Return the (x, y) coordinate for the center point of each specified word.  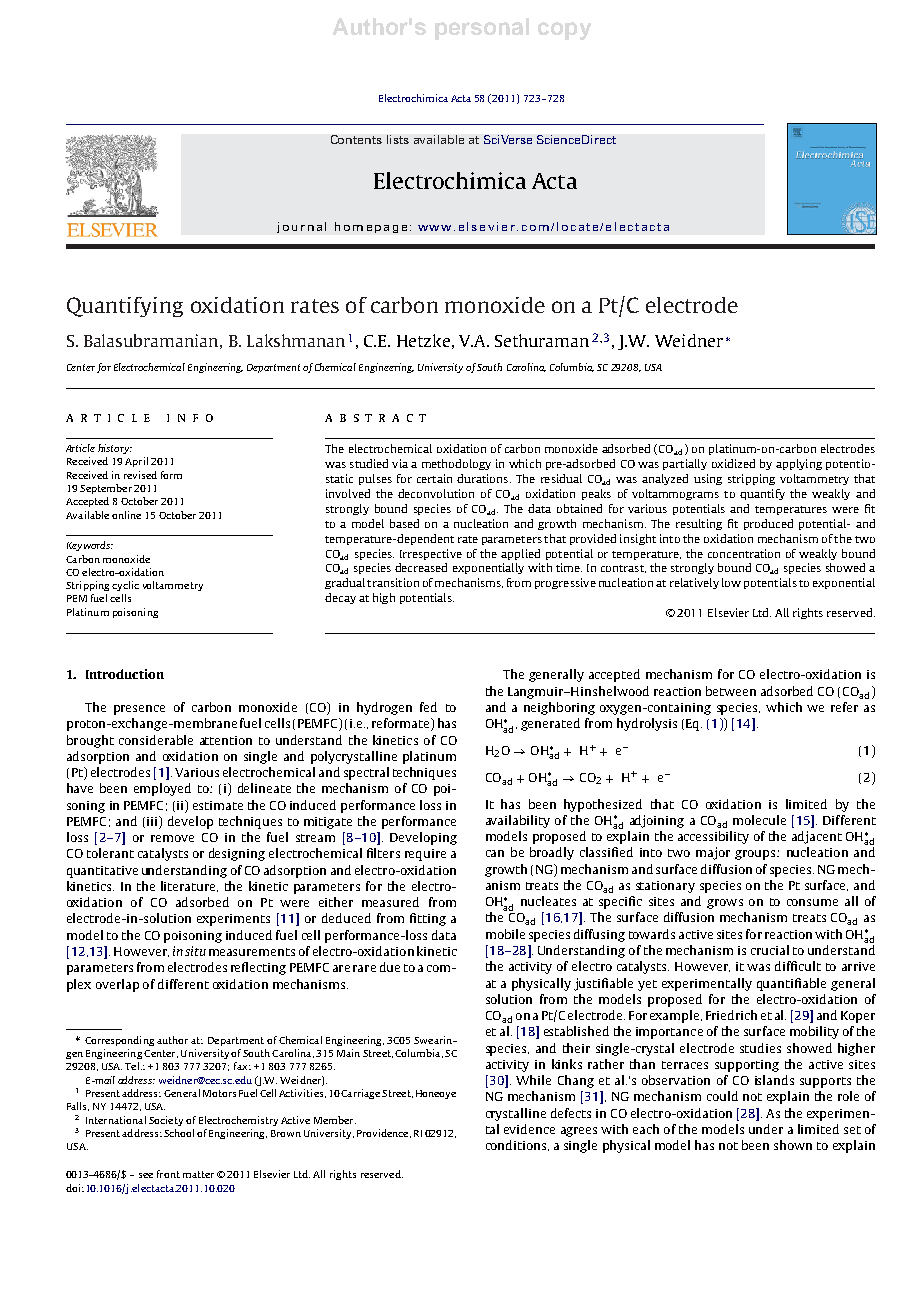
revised (140, 475)
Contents (356, 139)
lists (398, 139)
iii (153, 821)
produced (768, 524)
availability (518, 821)
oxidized (733, 463)
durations (484, 478)
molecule (759, 820)
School (179, 1133)
